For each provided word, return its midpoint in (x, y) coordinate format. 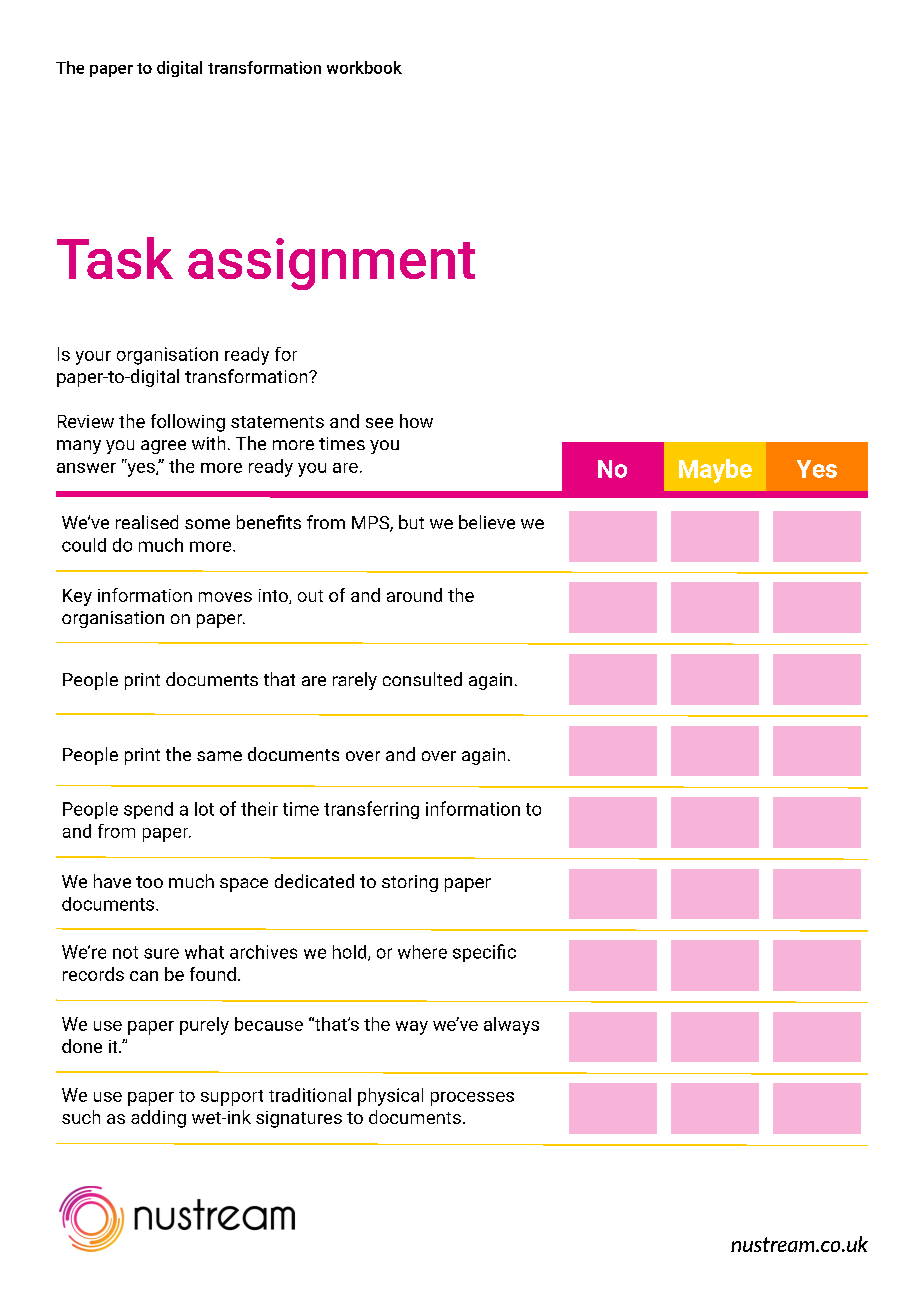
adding (158, 1119)
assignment (331, 264)
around (414, 595)
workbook (364, 67)
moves (225, 597)
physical (390, 1097)
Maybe (715, 471)
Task (115, 258)
